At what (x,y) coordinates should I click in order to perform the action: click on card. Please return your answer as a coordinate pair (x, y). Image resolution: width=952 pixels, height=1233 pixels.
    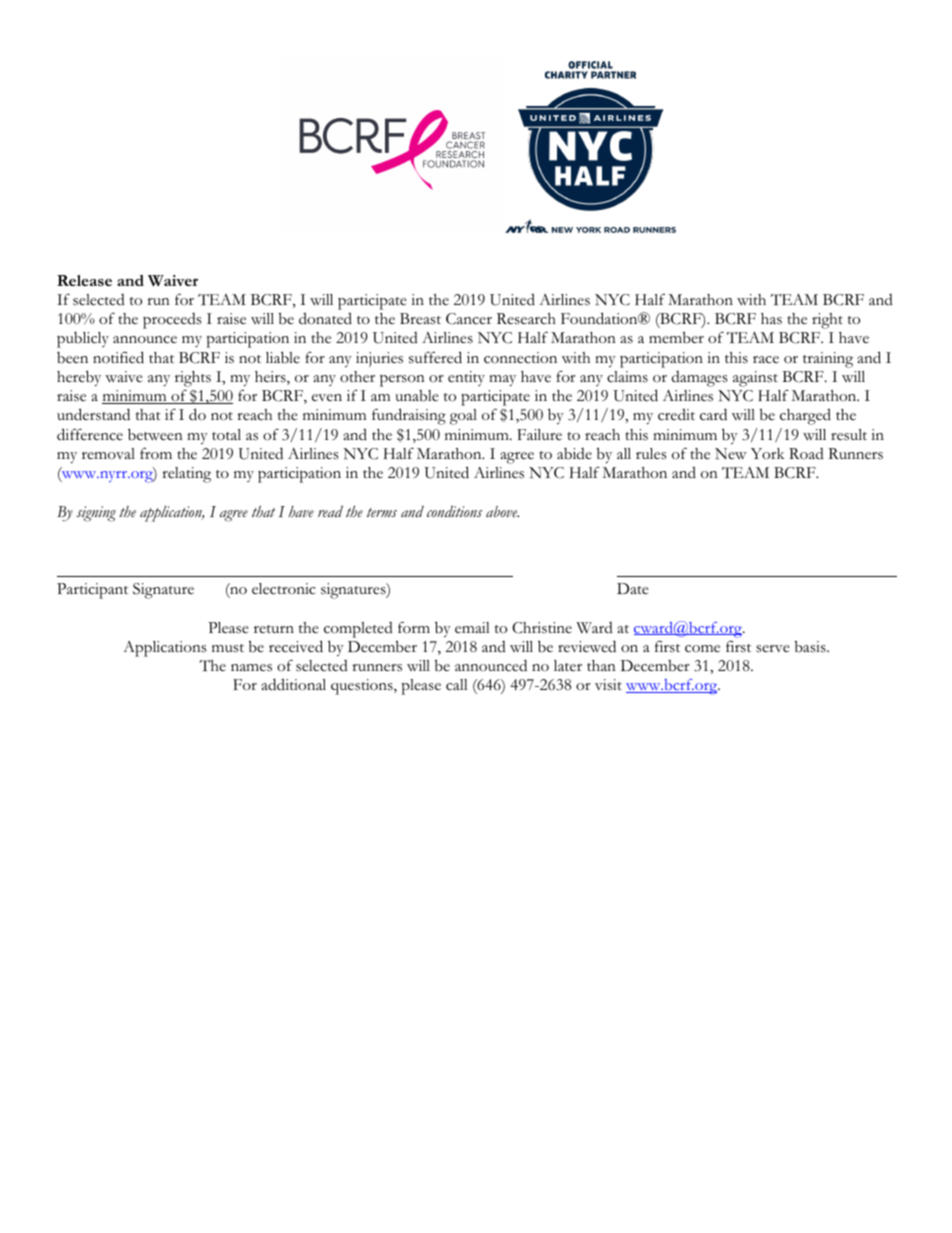
    Looking at the image, I should click on (713, 414).
